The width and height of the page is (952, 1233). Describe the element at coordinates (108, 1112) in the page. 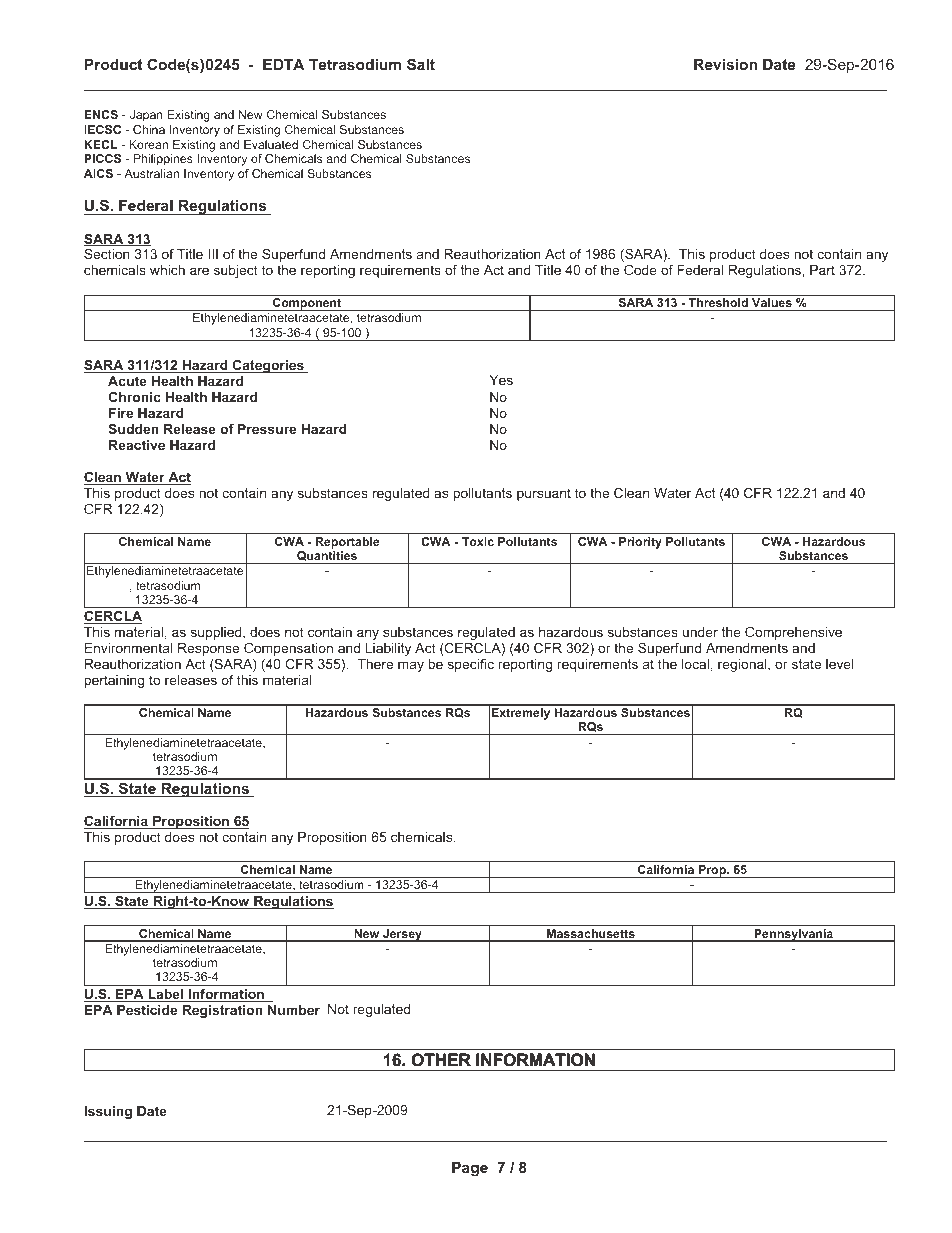

I see `Issuing` at that location.
